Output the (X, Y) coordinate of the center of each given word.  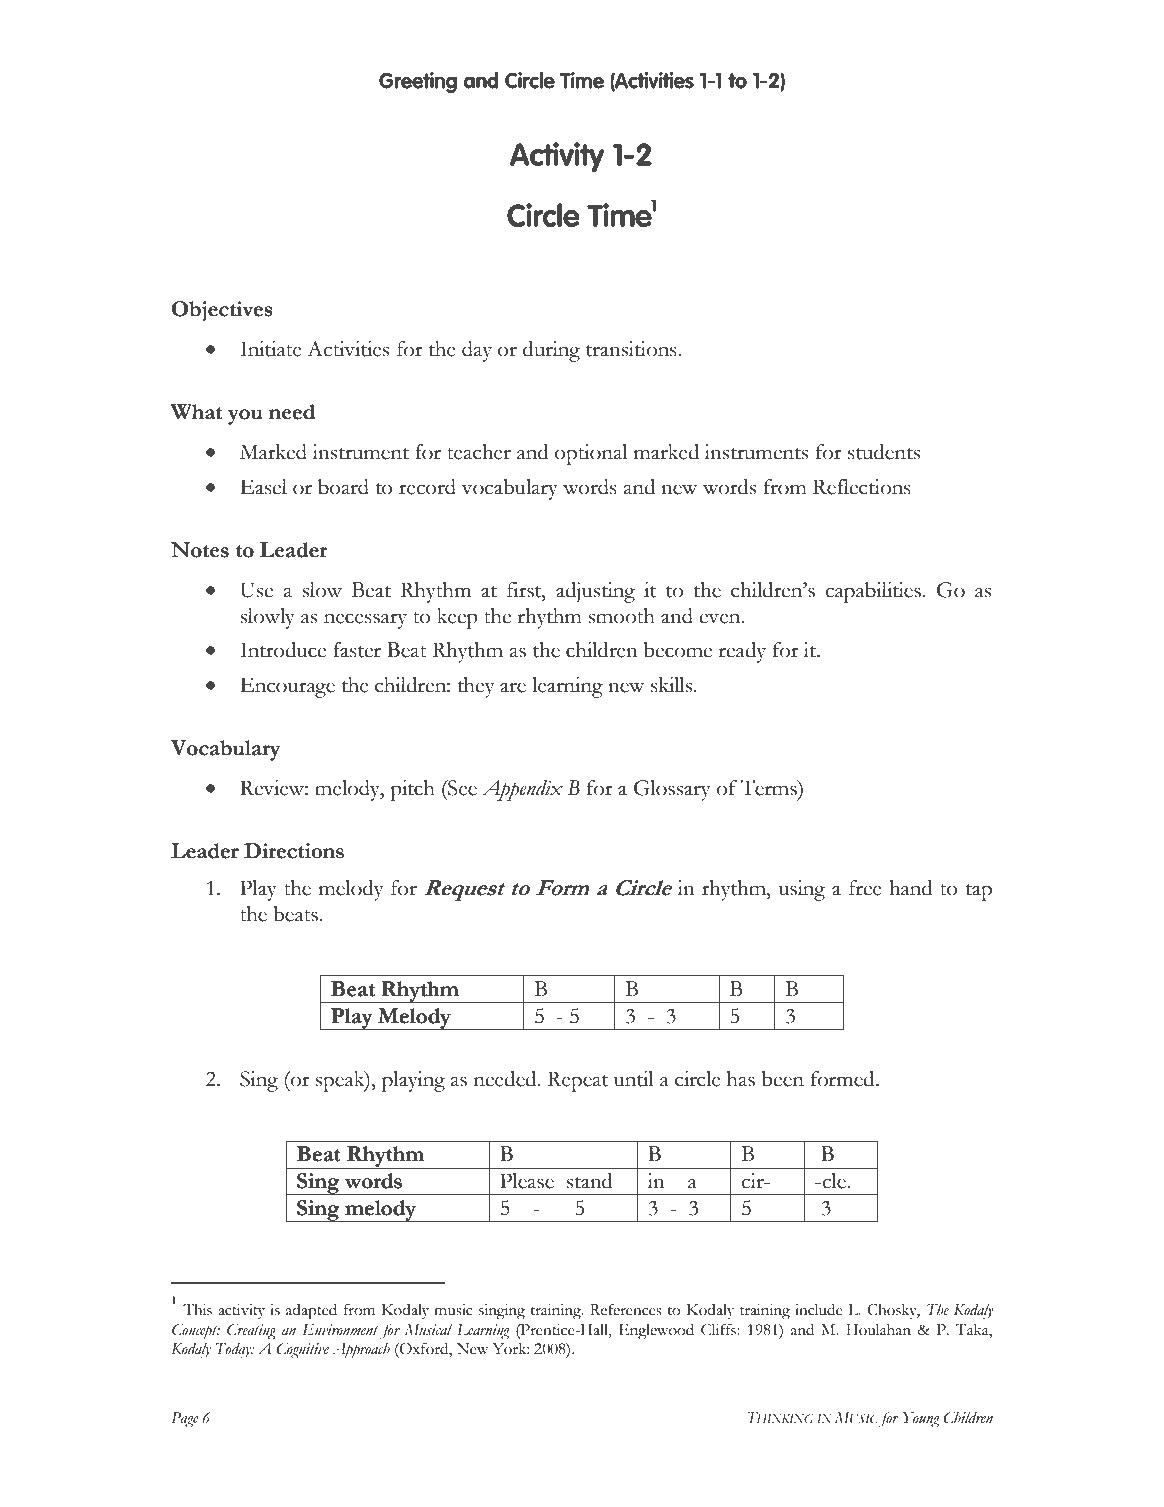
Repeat (577, 1081)
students (884, 452)
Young (921, 1420)
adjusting (595, 592)
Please (527, 1181)
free (865, 888)
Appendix (522, 790)
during (551, 351)
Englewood (656, 1332)
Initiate (271, 349)
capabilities (873, 592)
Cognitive (302, 1350)
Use (256, 590)
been (783, 1079)
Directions (294, 851)
